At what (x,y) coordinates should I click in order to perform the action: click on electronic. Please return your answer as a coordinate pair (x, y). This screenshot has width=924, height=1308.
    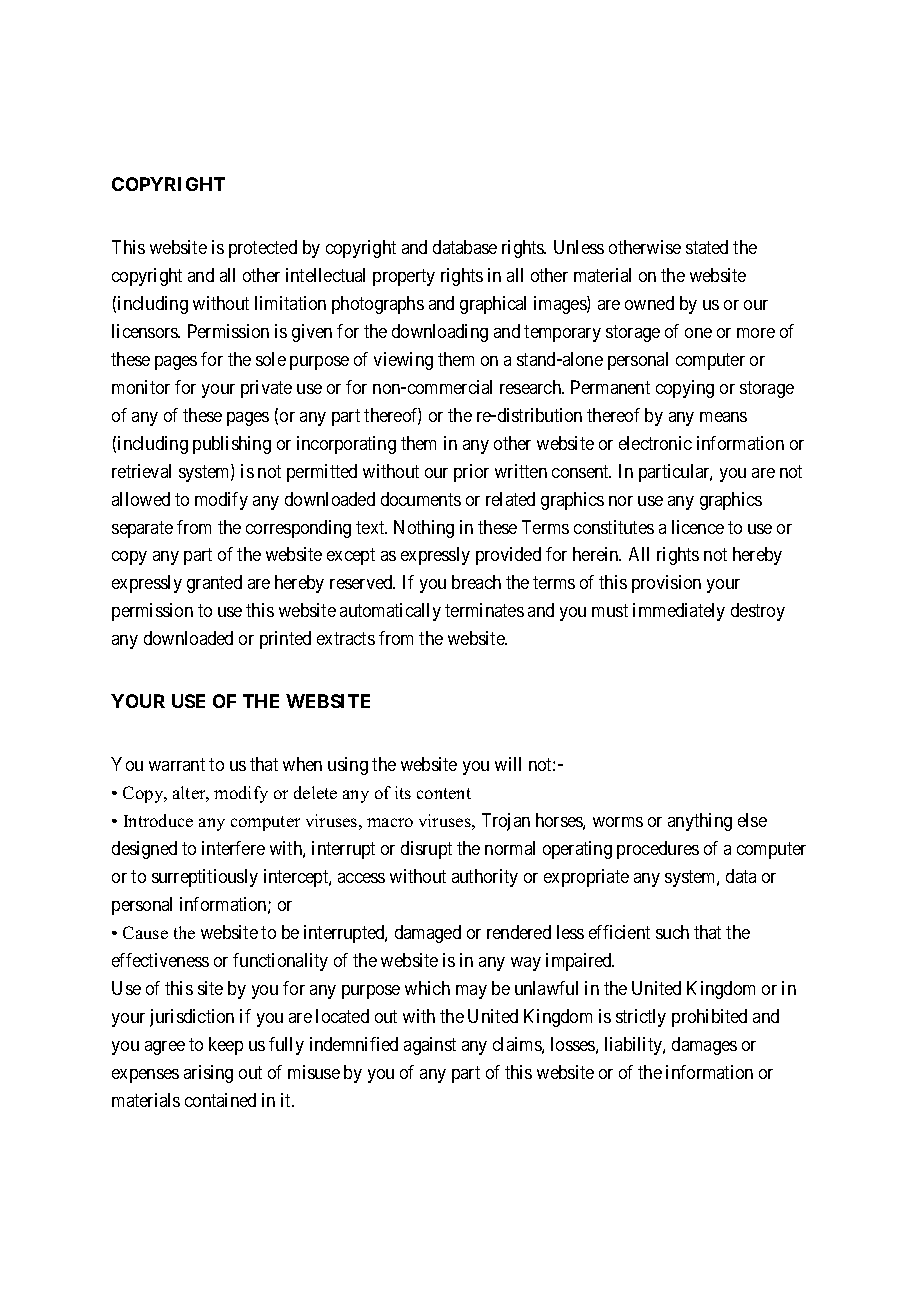
    Looking at the image, I should click on (655, 443).
